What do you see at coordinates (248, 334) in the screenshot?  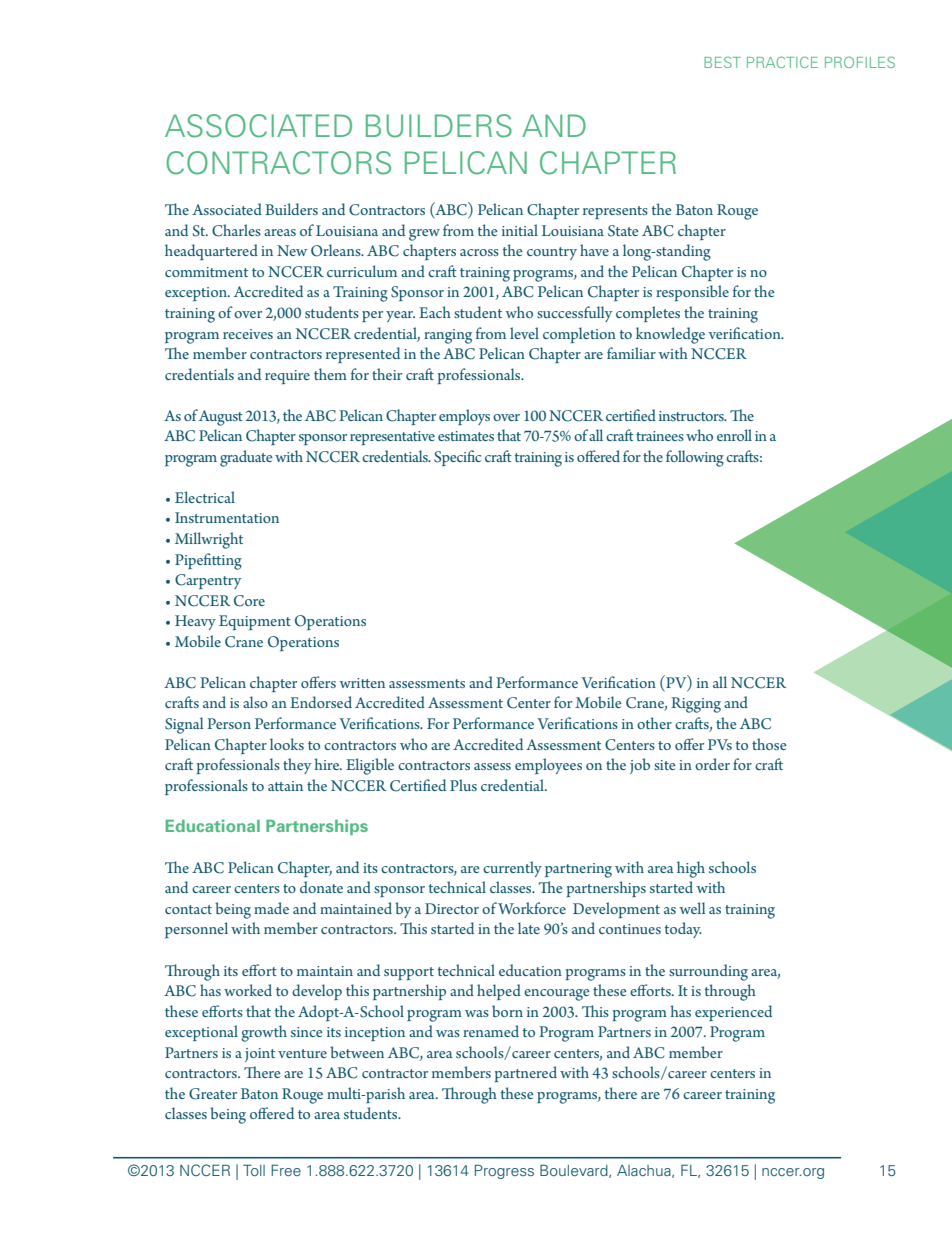 I see `receives` at bounding box center [248, 334].
